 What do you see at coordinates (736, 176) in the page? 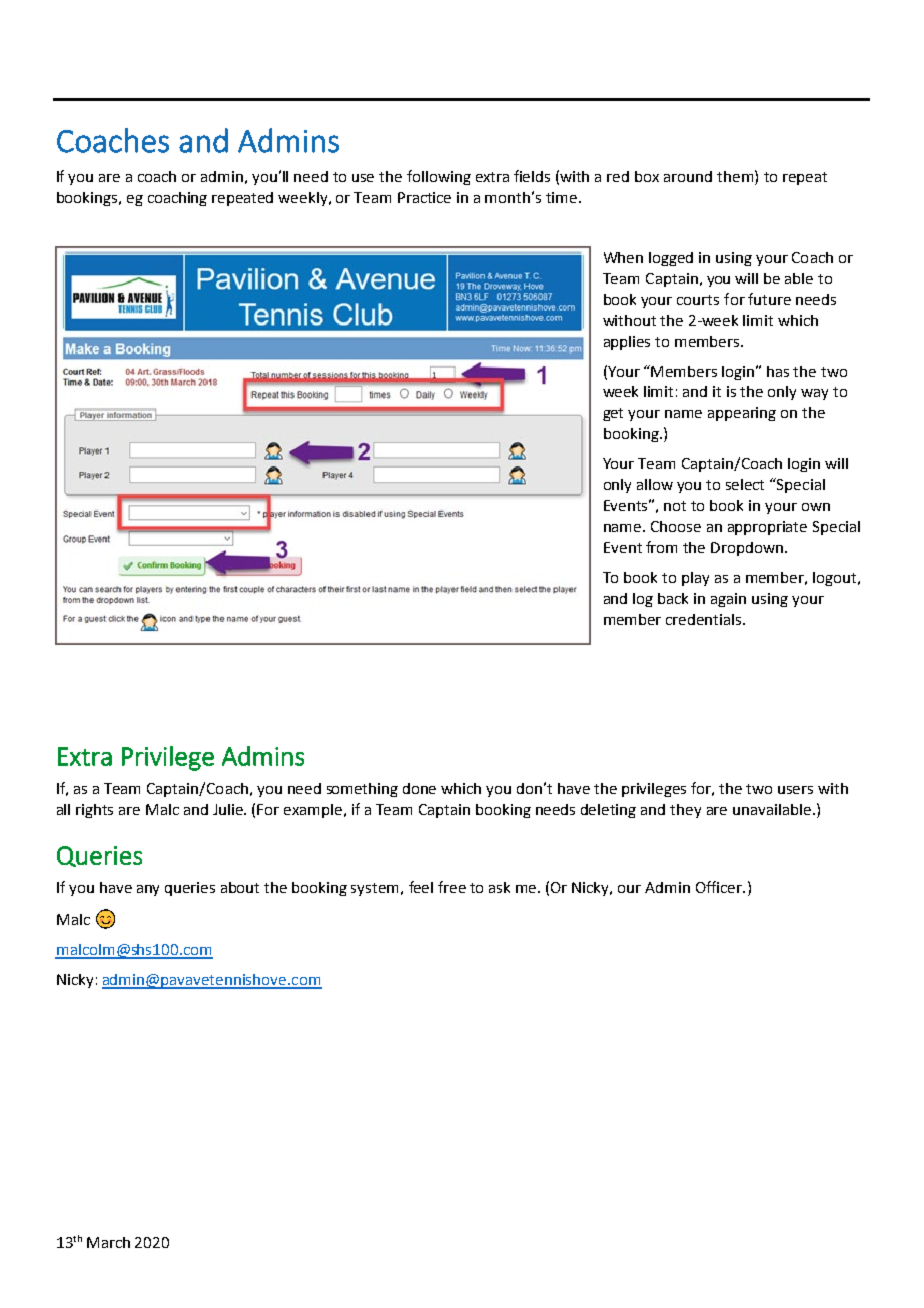
I see `them` at bounding box center [736, 176].
